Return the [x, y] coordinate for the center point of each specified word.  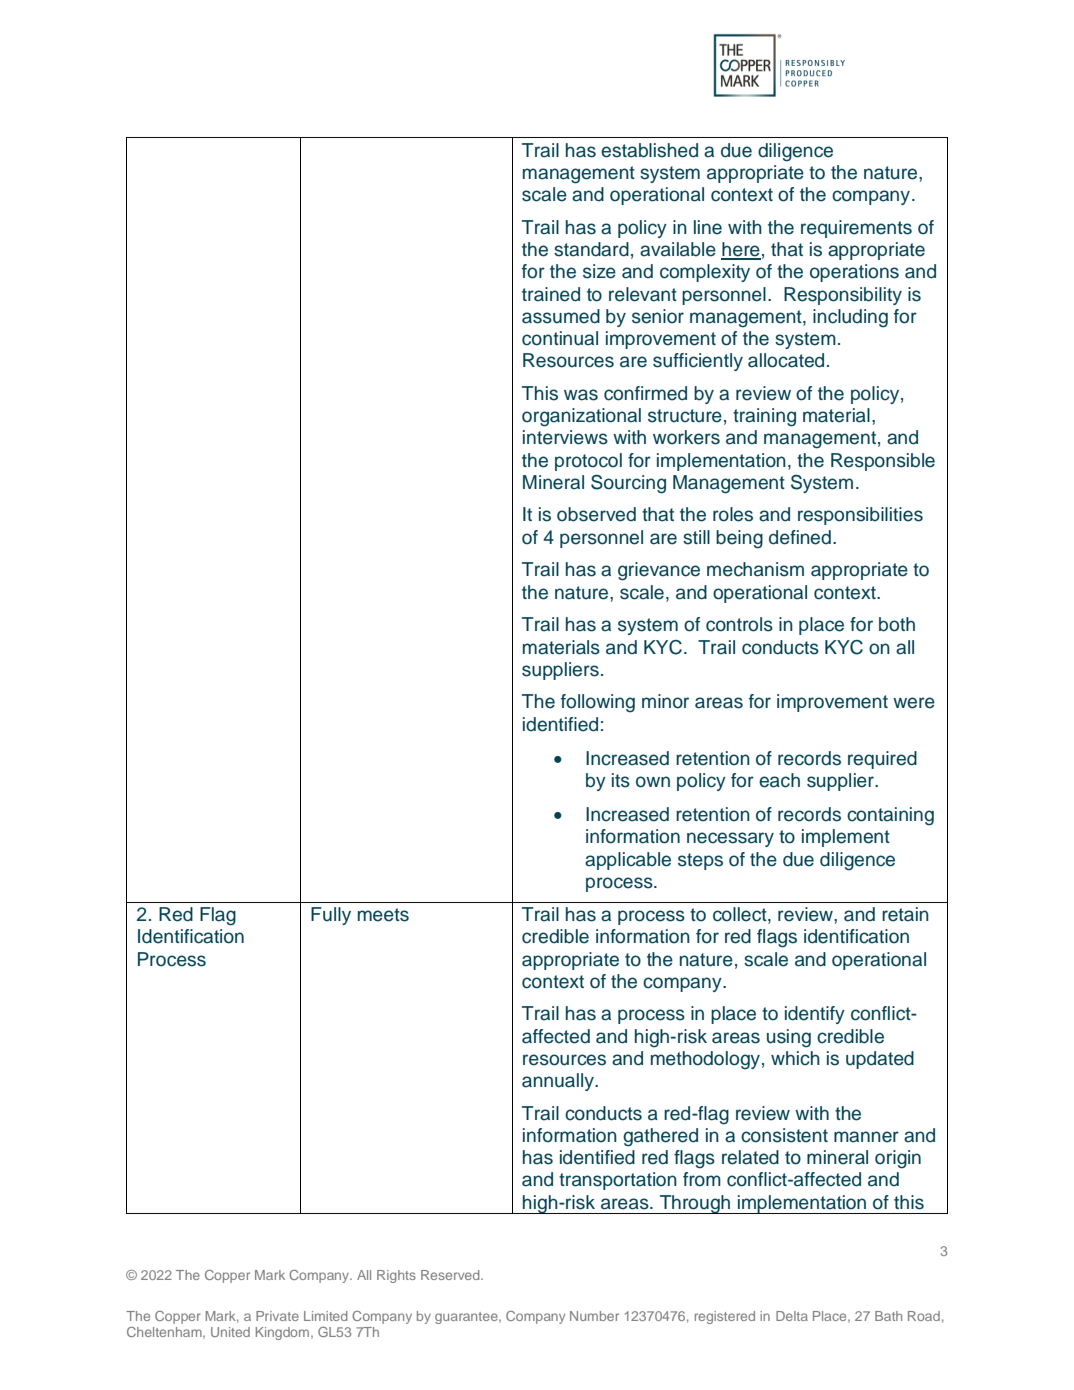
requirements [856, 229]
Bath [888, 1316]
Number [594, 1316]
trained [551, 294]
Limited [326, 1316]
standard [591, 249]
